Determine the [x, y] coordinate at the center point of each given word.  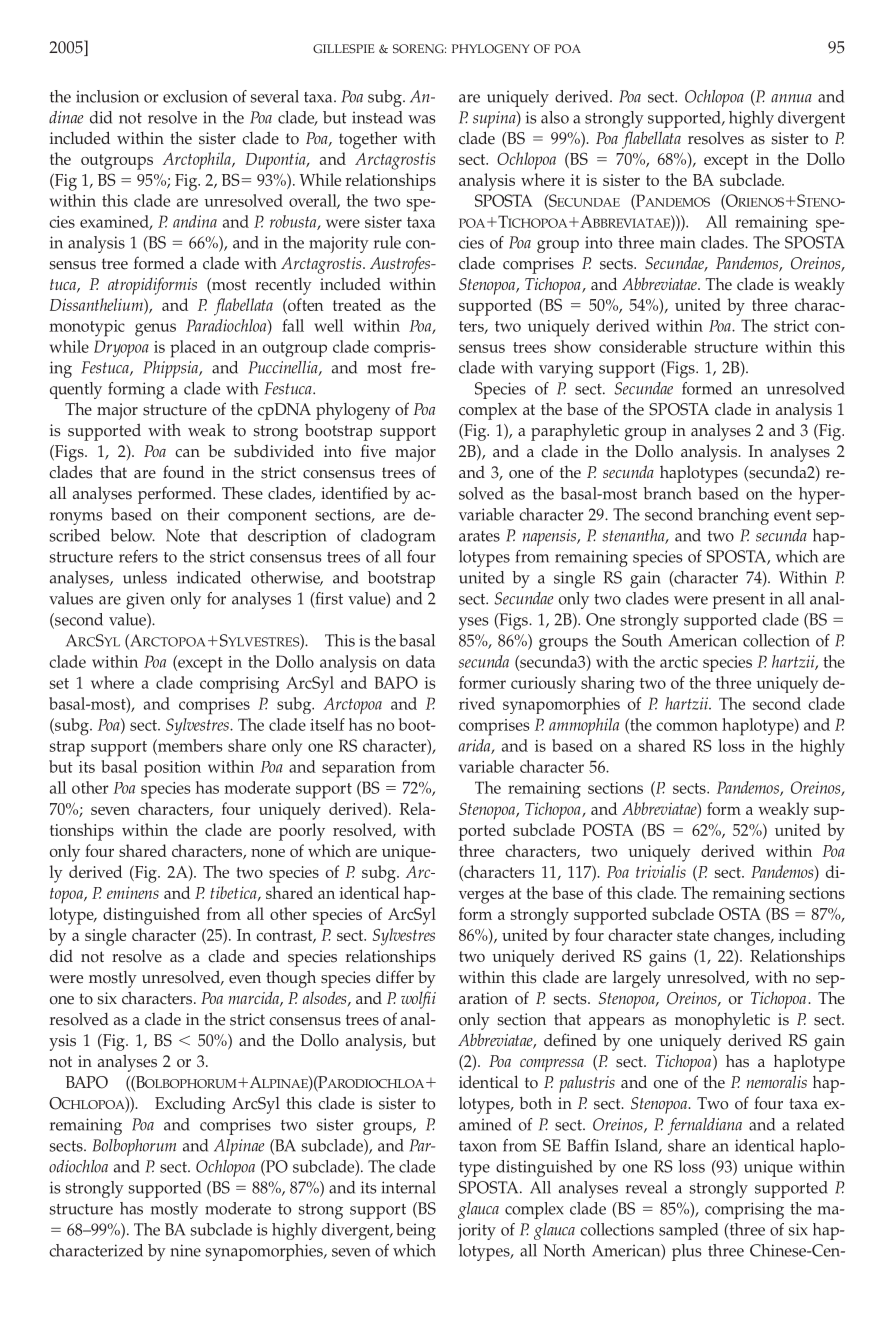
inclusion [107, 96]
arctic [679, 662]
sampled [688, 1231]
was [422, 119]
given [145, 600]
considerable [643, 346]
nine [185, 1250]
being [416, 1231]
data [420, 661]
